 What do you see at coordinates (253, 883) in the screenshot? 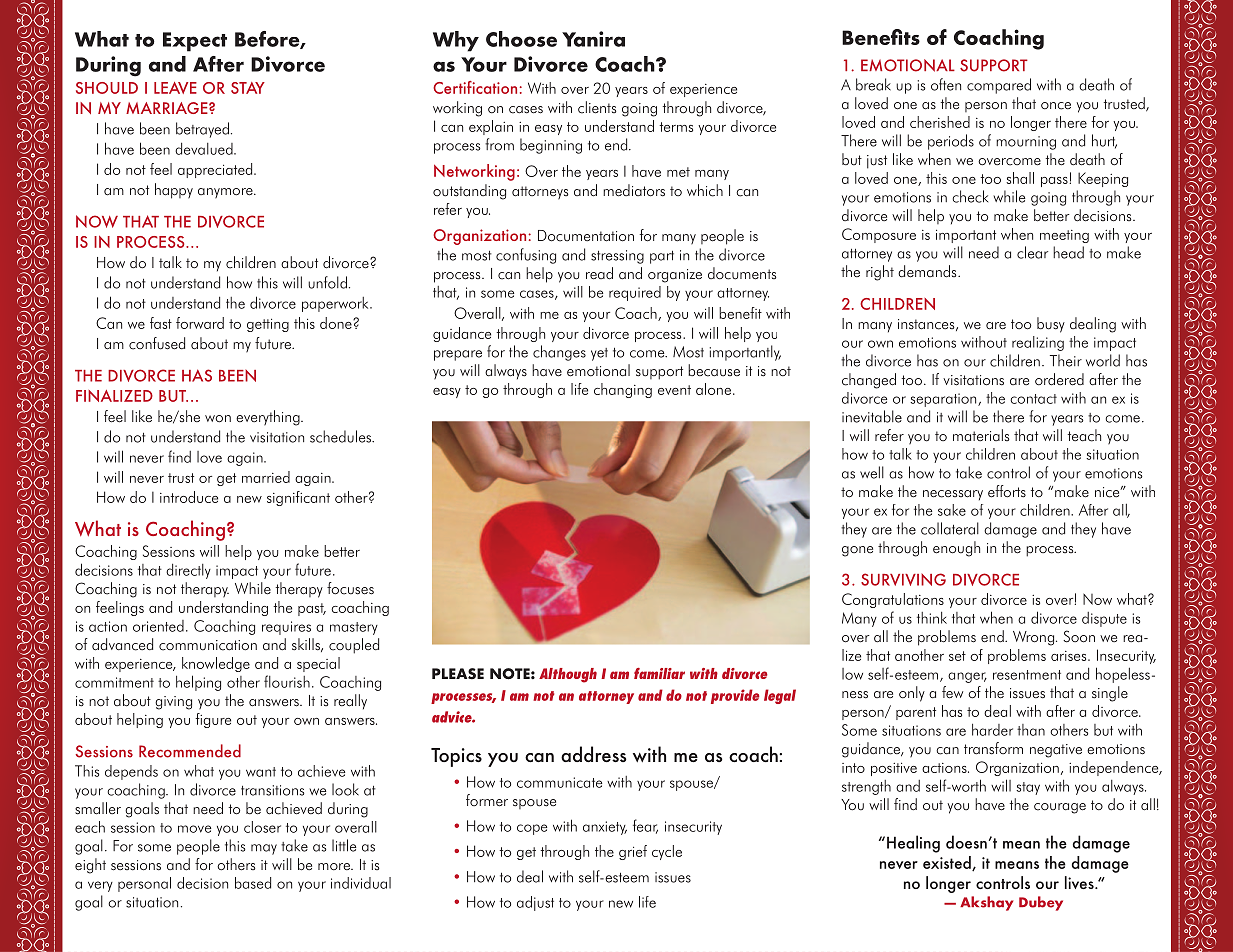
I see `based` at bounding box center [253, 883].
